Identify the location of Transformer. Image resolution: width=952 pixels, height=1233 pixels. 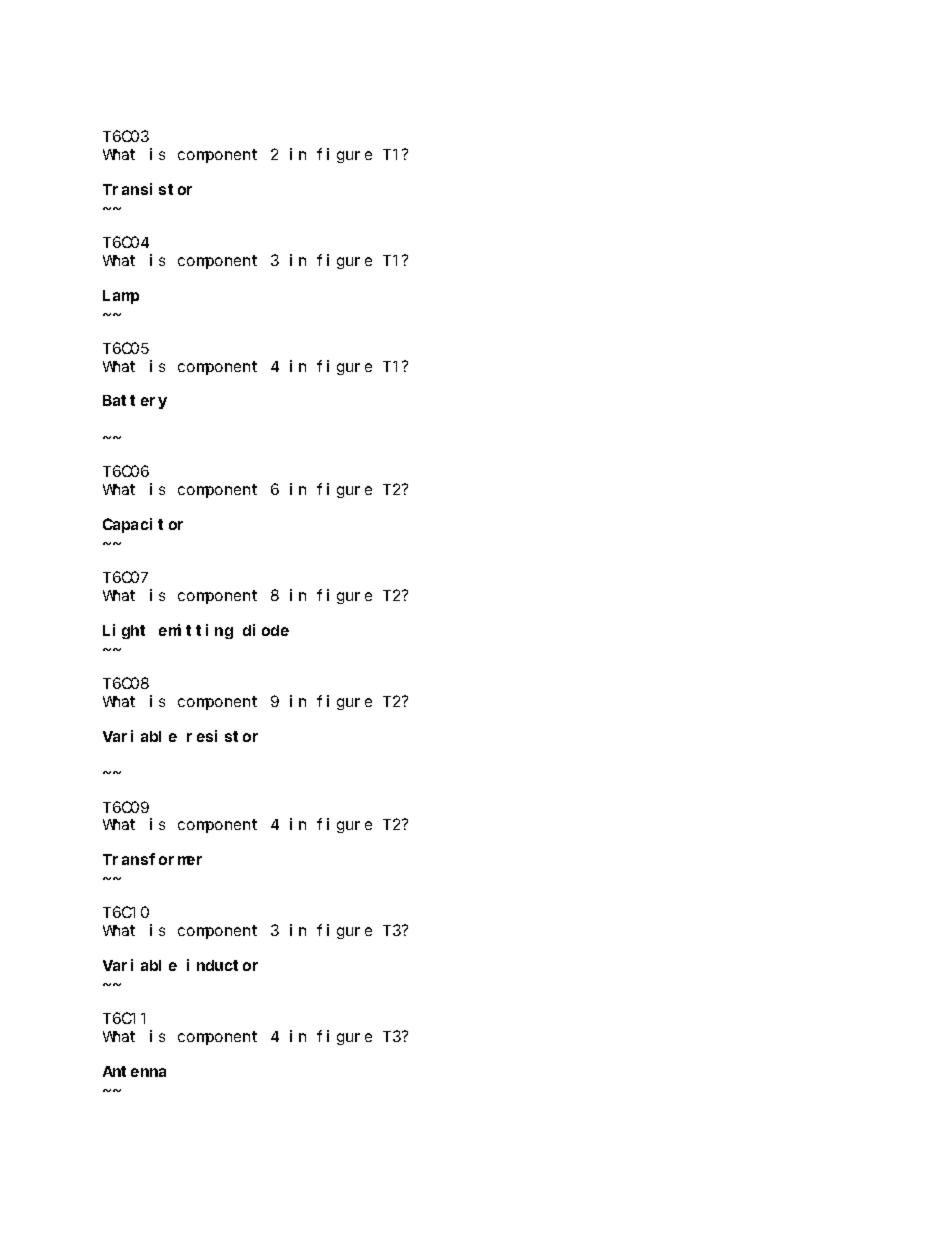
(152, 859).
